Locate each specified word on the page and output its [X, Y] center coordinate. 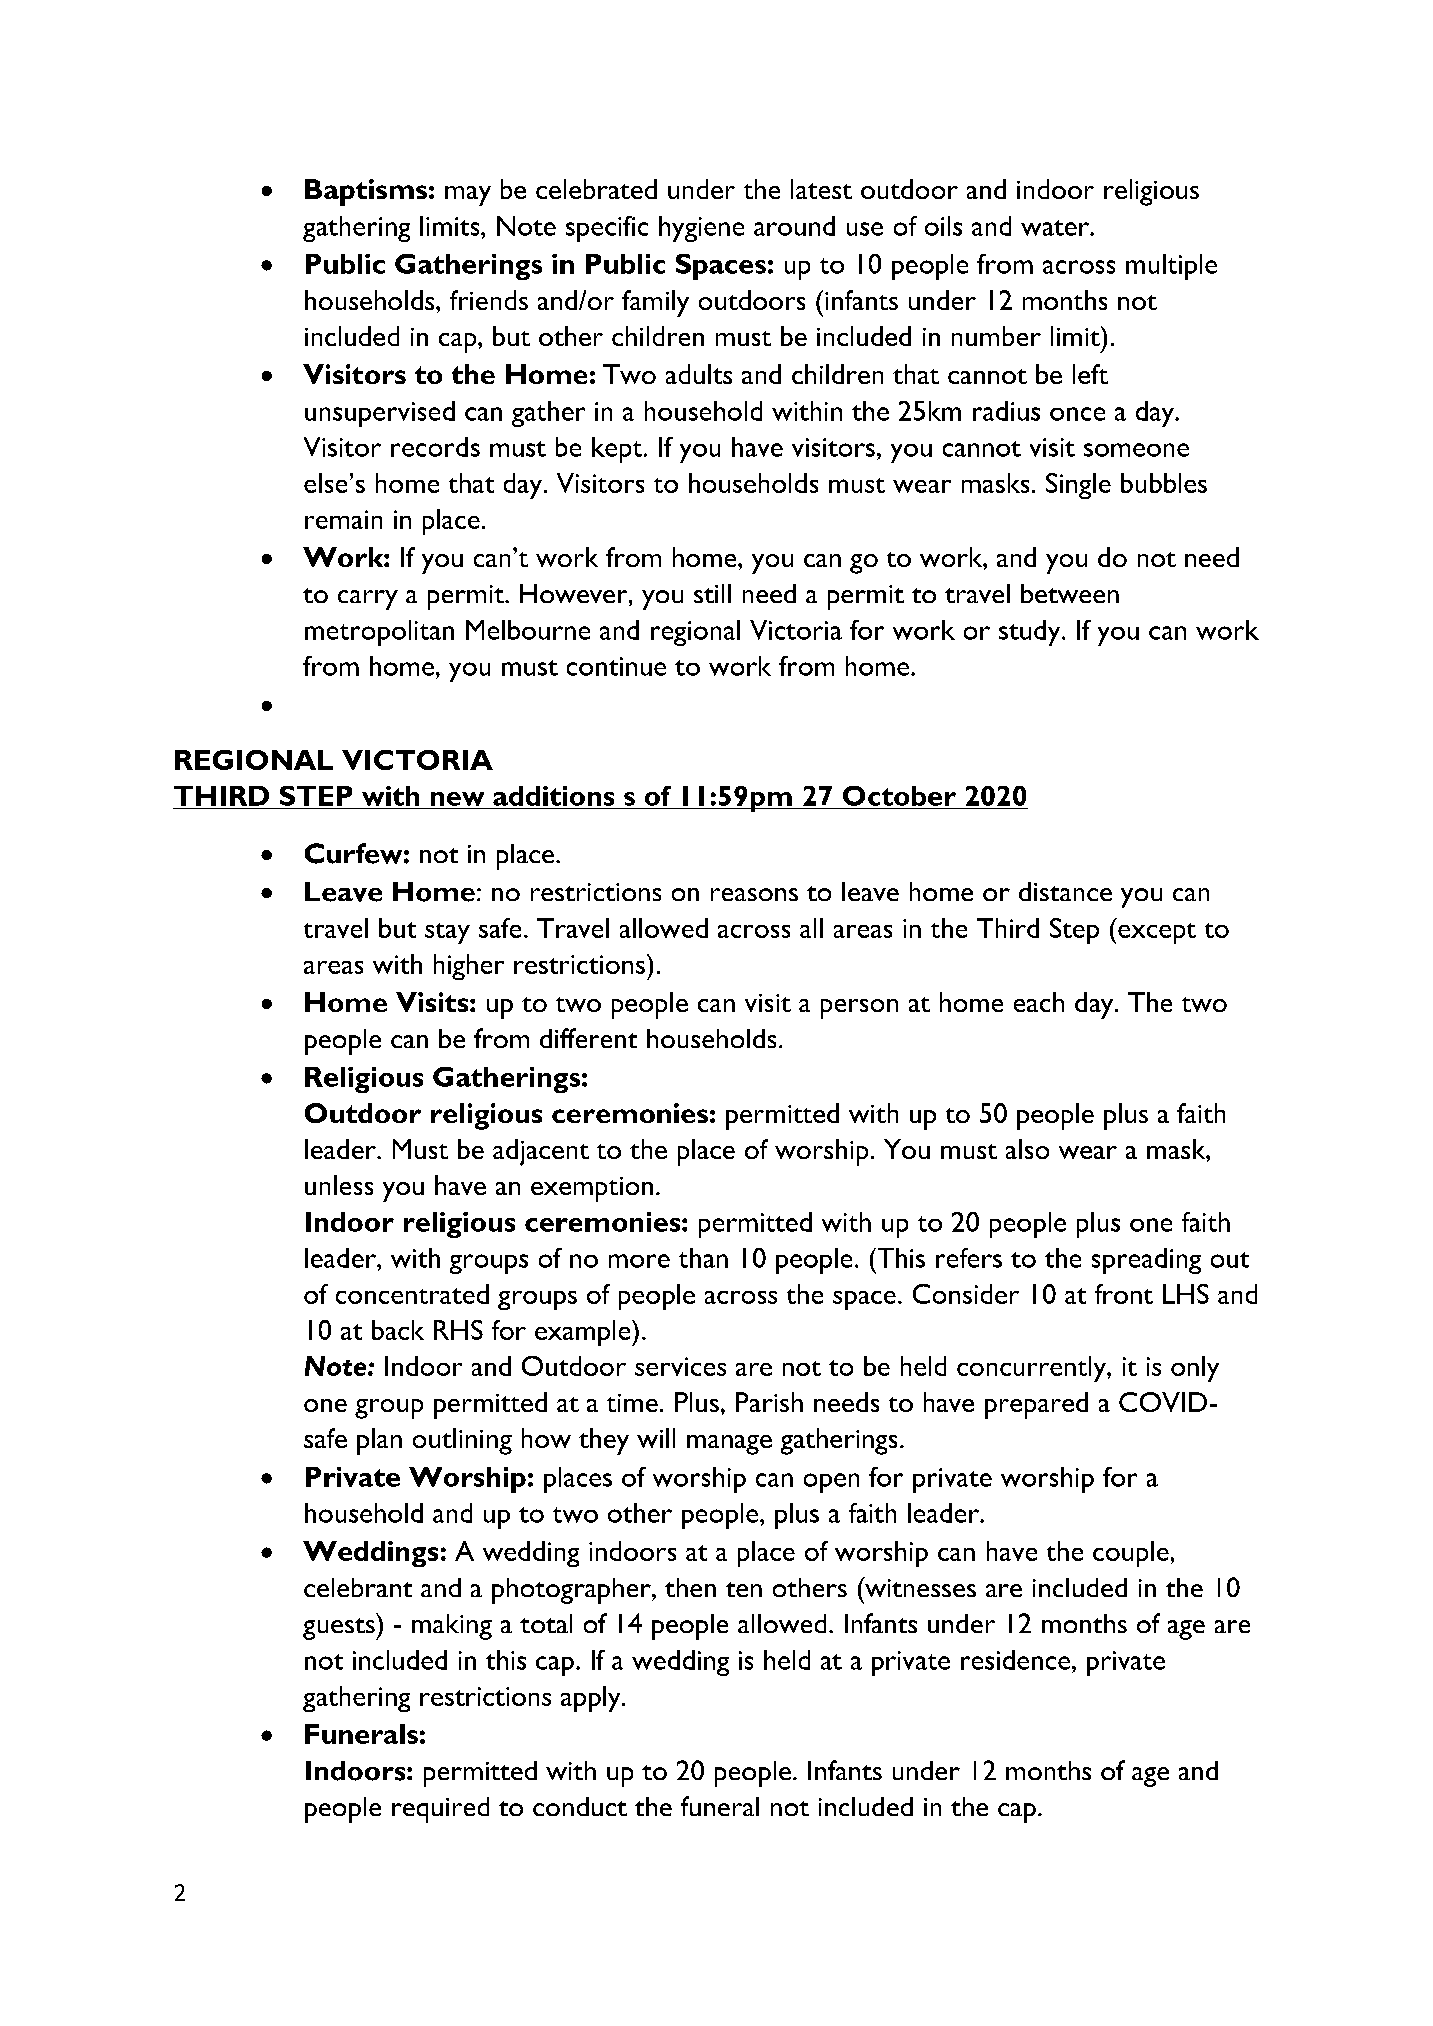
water [1056, 228]
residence [1017, 1660]
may [468, 196]
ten [744, 1589]
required [440, 1810]
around [794, 226]
